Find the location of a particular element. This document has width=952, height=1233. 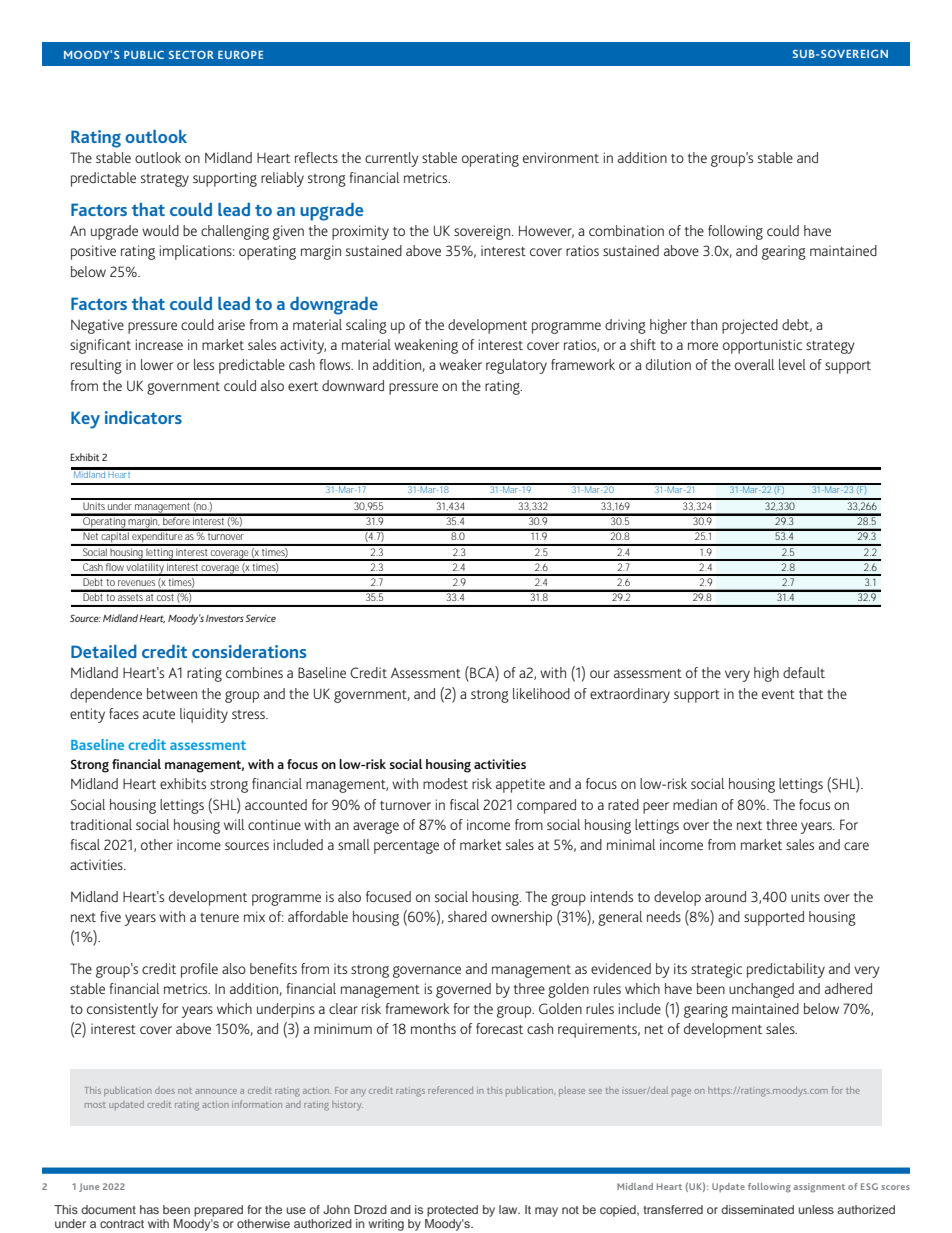

law is located at coordinates (509, 1209).
